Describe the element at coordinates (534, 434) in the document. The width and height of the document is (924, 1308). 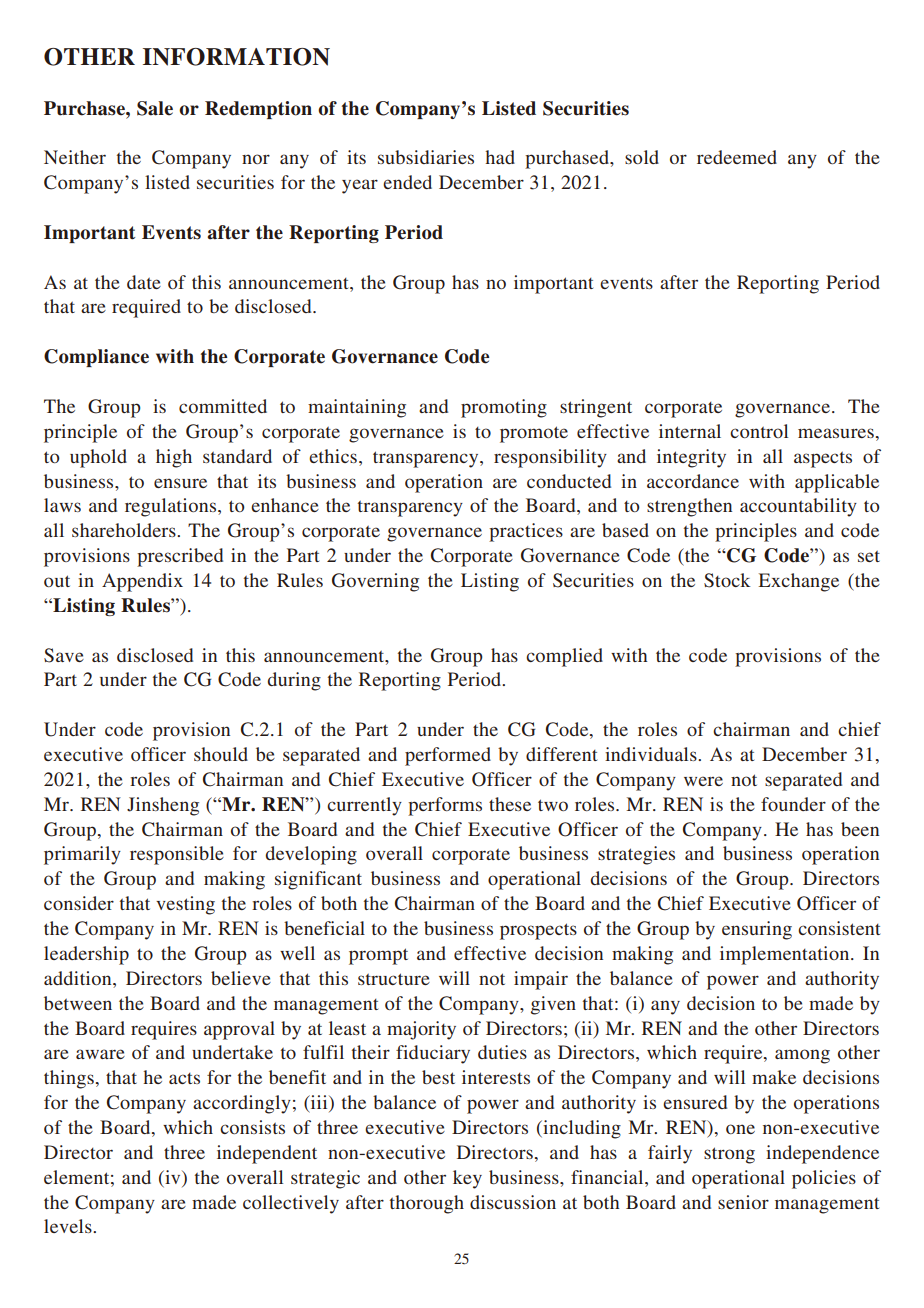
I see `promote` at that location.
